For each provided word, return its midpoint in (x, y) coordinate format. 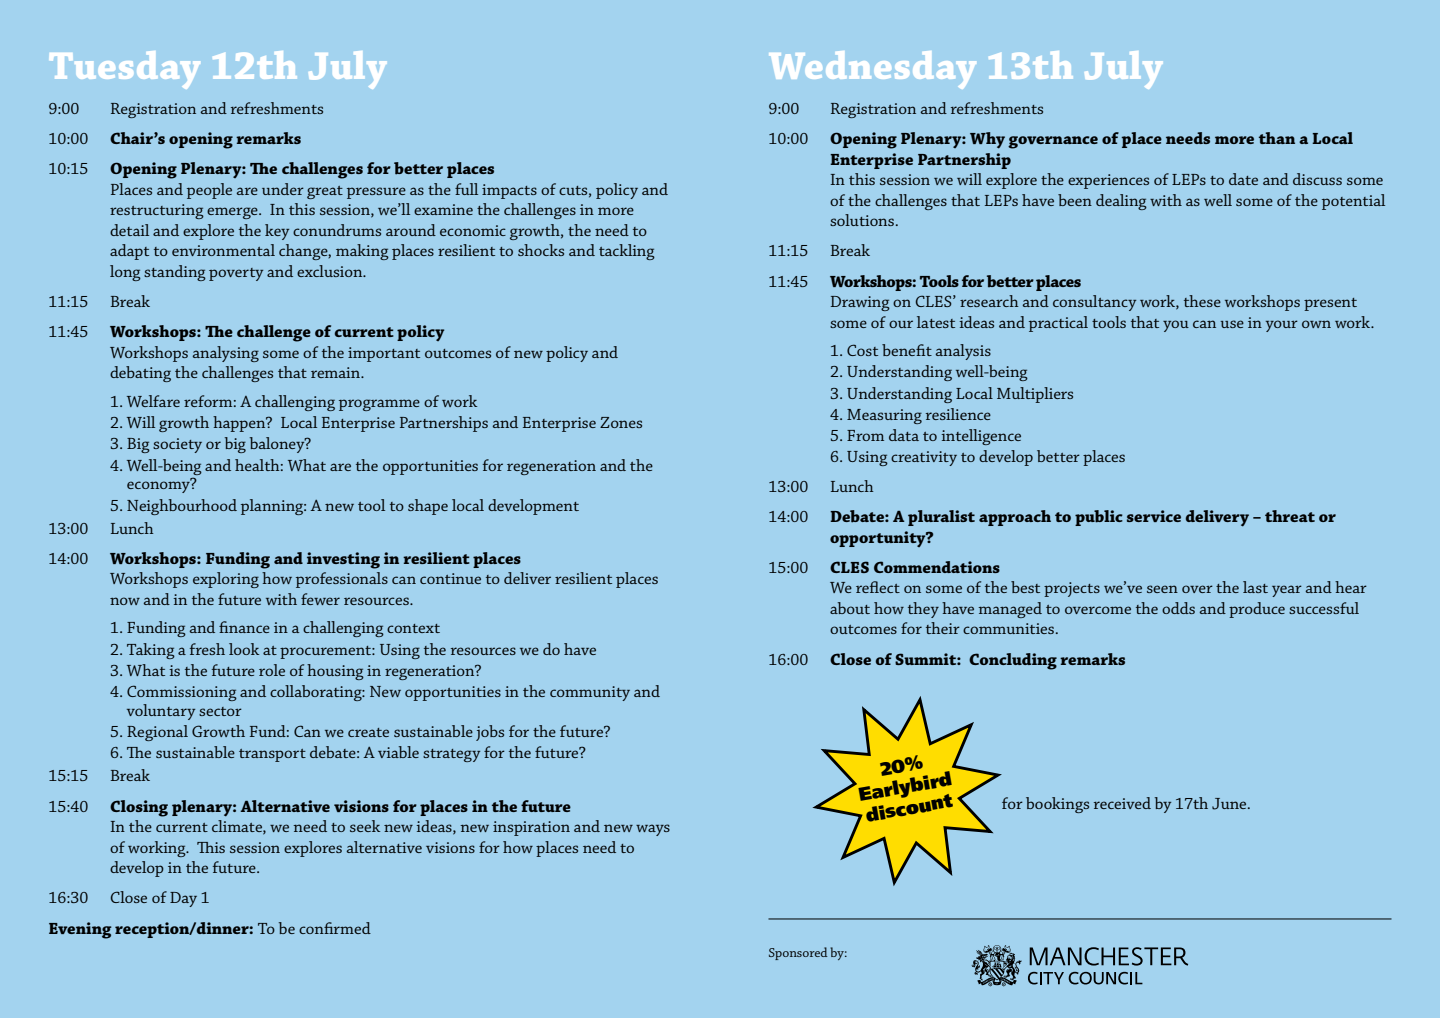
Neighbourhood (182, 507)
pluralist (941, 518)
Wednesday (872, 70)
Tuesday (125, 70)
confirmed (335, 928)
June (1230, 804)
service (1154, 516)
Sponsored (798, 953)
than (1277, 138)
